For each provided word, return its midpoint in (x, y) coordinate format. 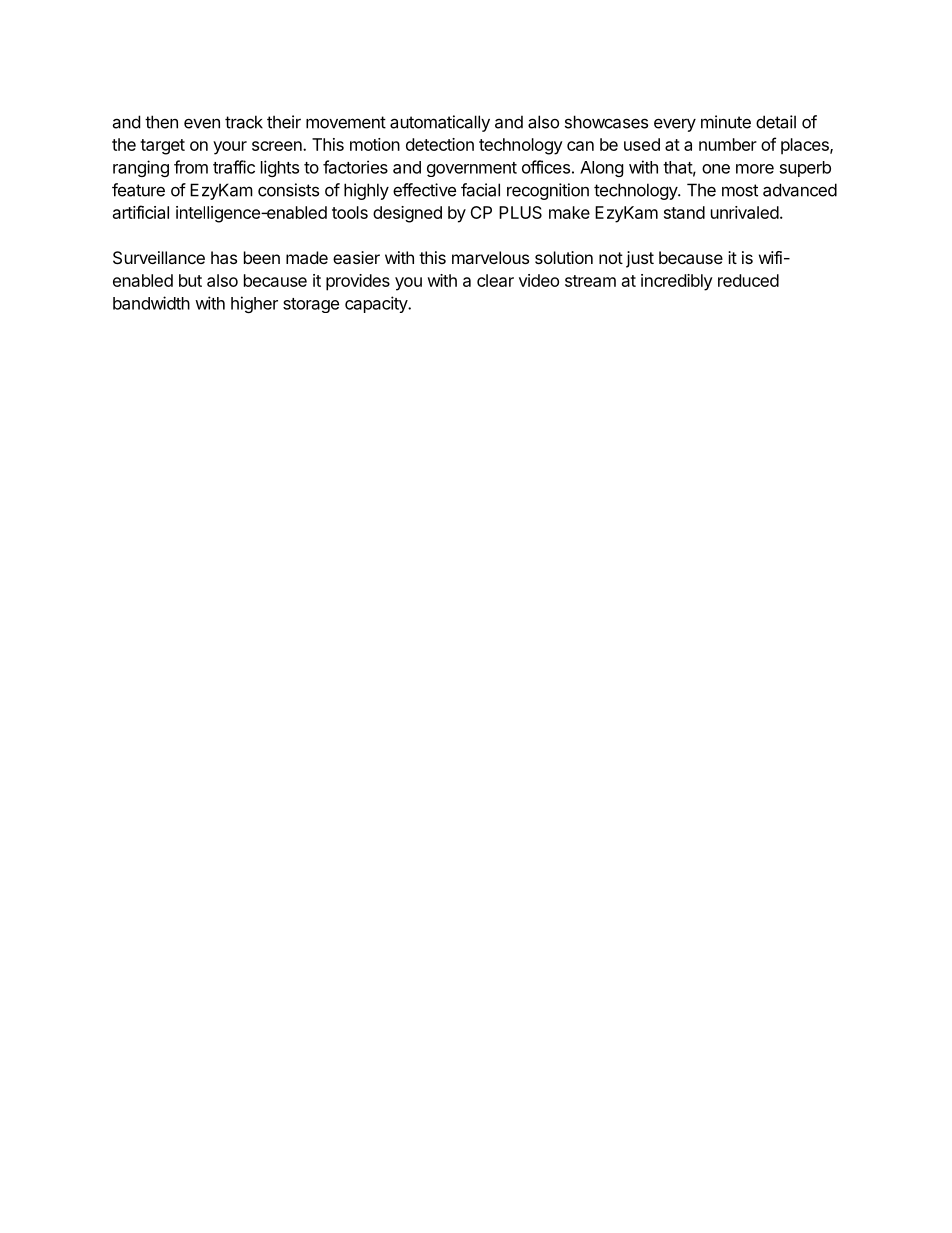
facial (480, 190)
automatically (440, 123)
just (640, 259)
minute (726, 122)
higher (254, 304)
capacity (377, 304)
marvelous (490, 257)
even (202, 123)
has (224, 257)
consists (288, 190)
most (740, 190)
